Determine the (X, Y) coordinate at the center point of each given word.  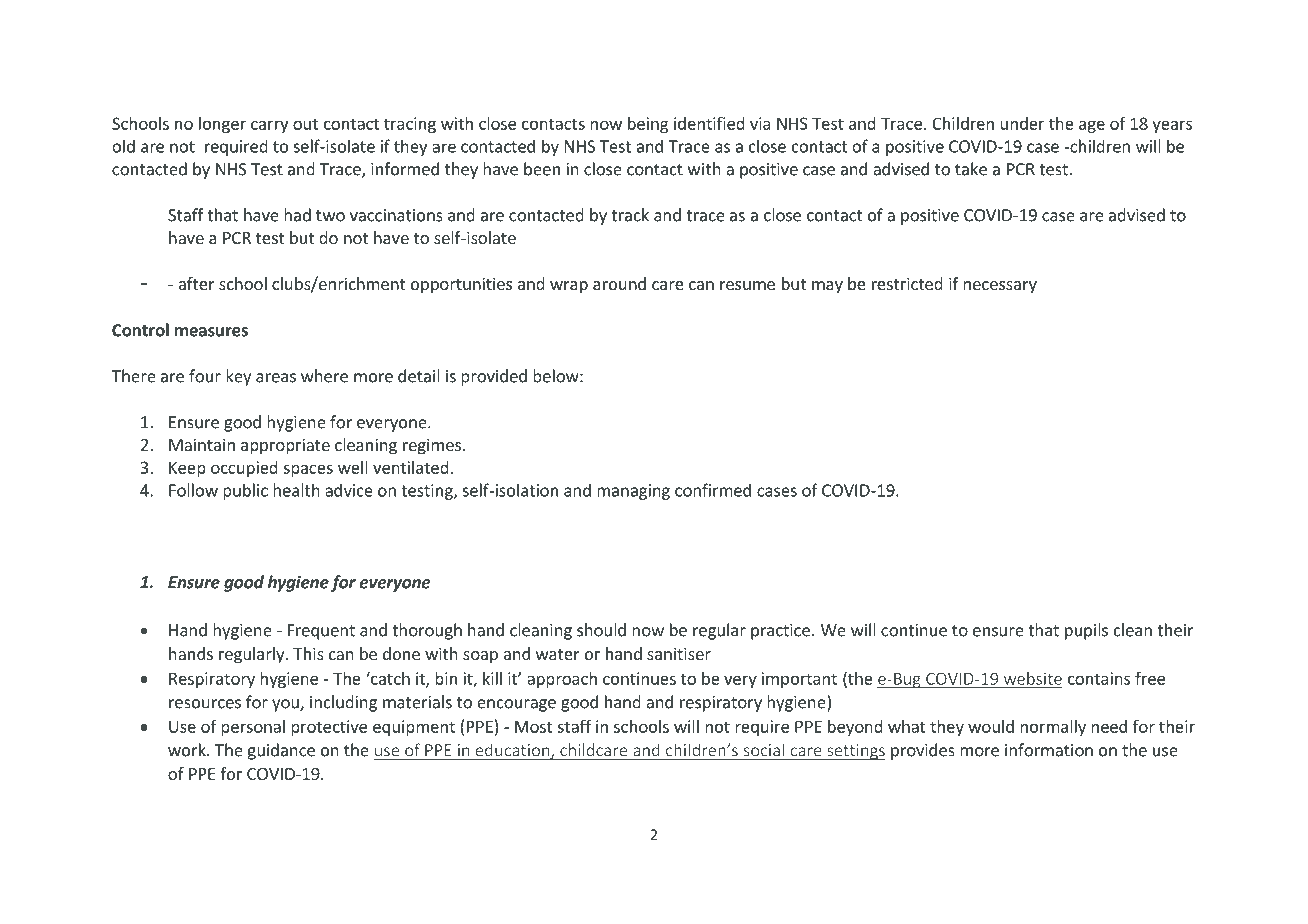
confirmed (713, 490)
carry (269, 126)
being (648, 125)
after (197, 283)
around (619, 283)
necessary (1000, 287)
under (1022, 123)
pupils (1086, 631)
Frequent (321, 632)
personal (253, 728)
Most (534, 726)
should (601, 630)
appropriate (285, 446)
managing (633, 492)
